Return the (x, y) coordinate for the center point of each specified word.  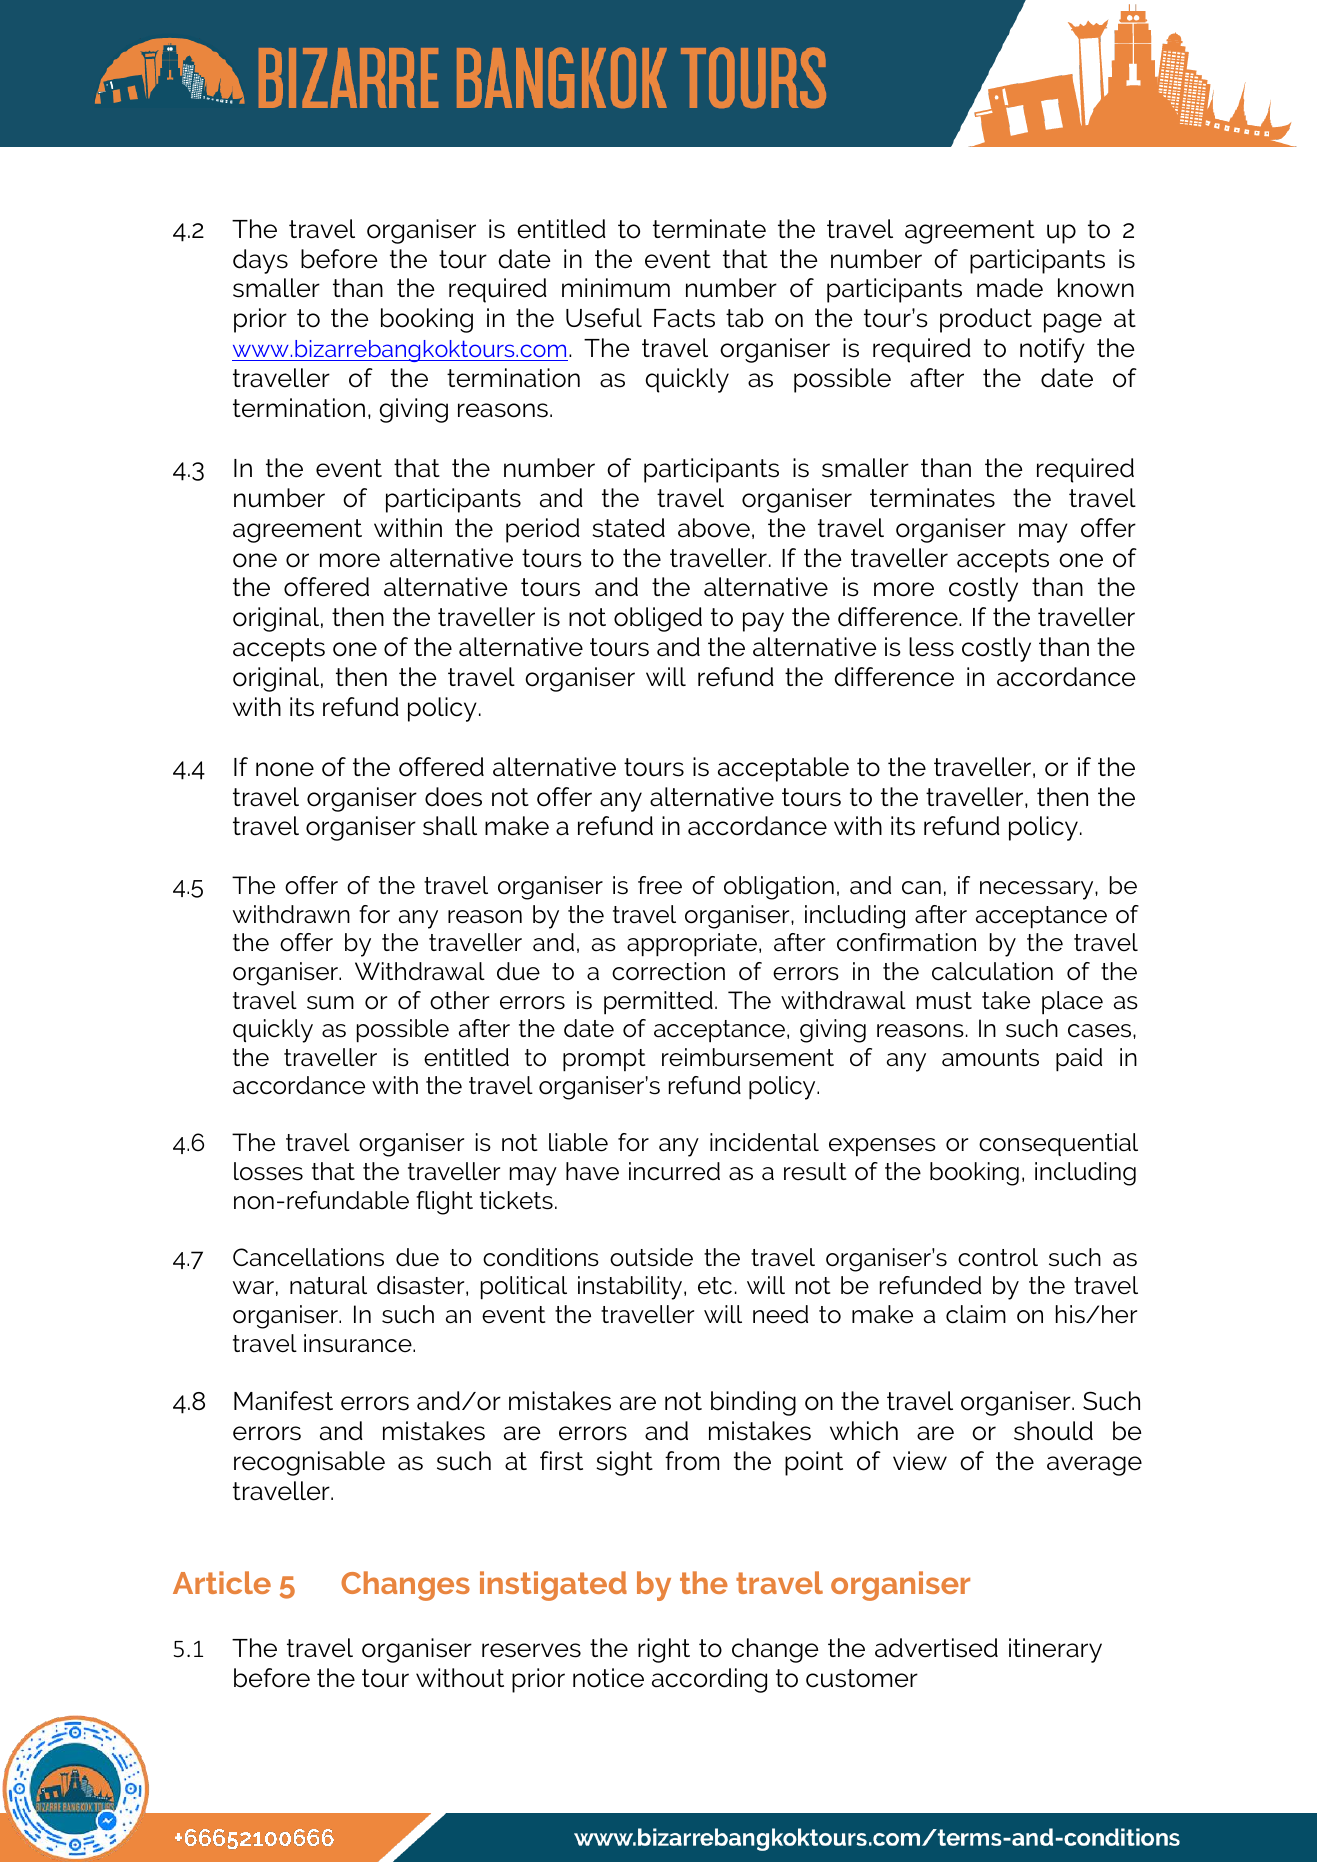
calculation (992, 971)
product (986, 320)
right (664, 1650)
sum (330, 1003)
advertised (936, 1648)
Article (222, 1582)
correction (668, 971)
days (260, 261)
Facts (684, 318)
